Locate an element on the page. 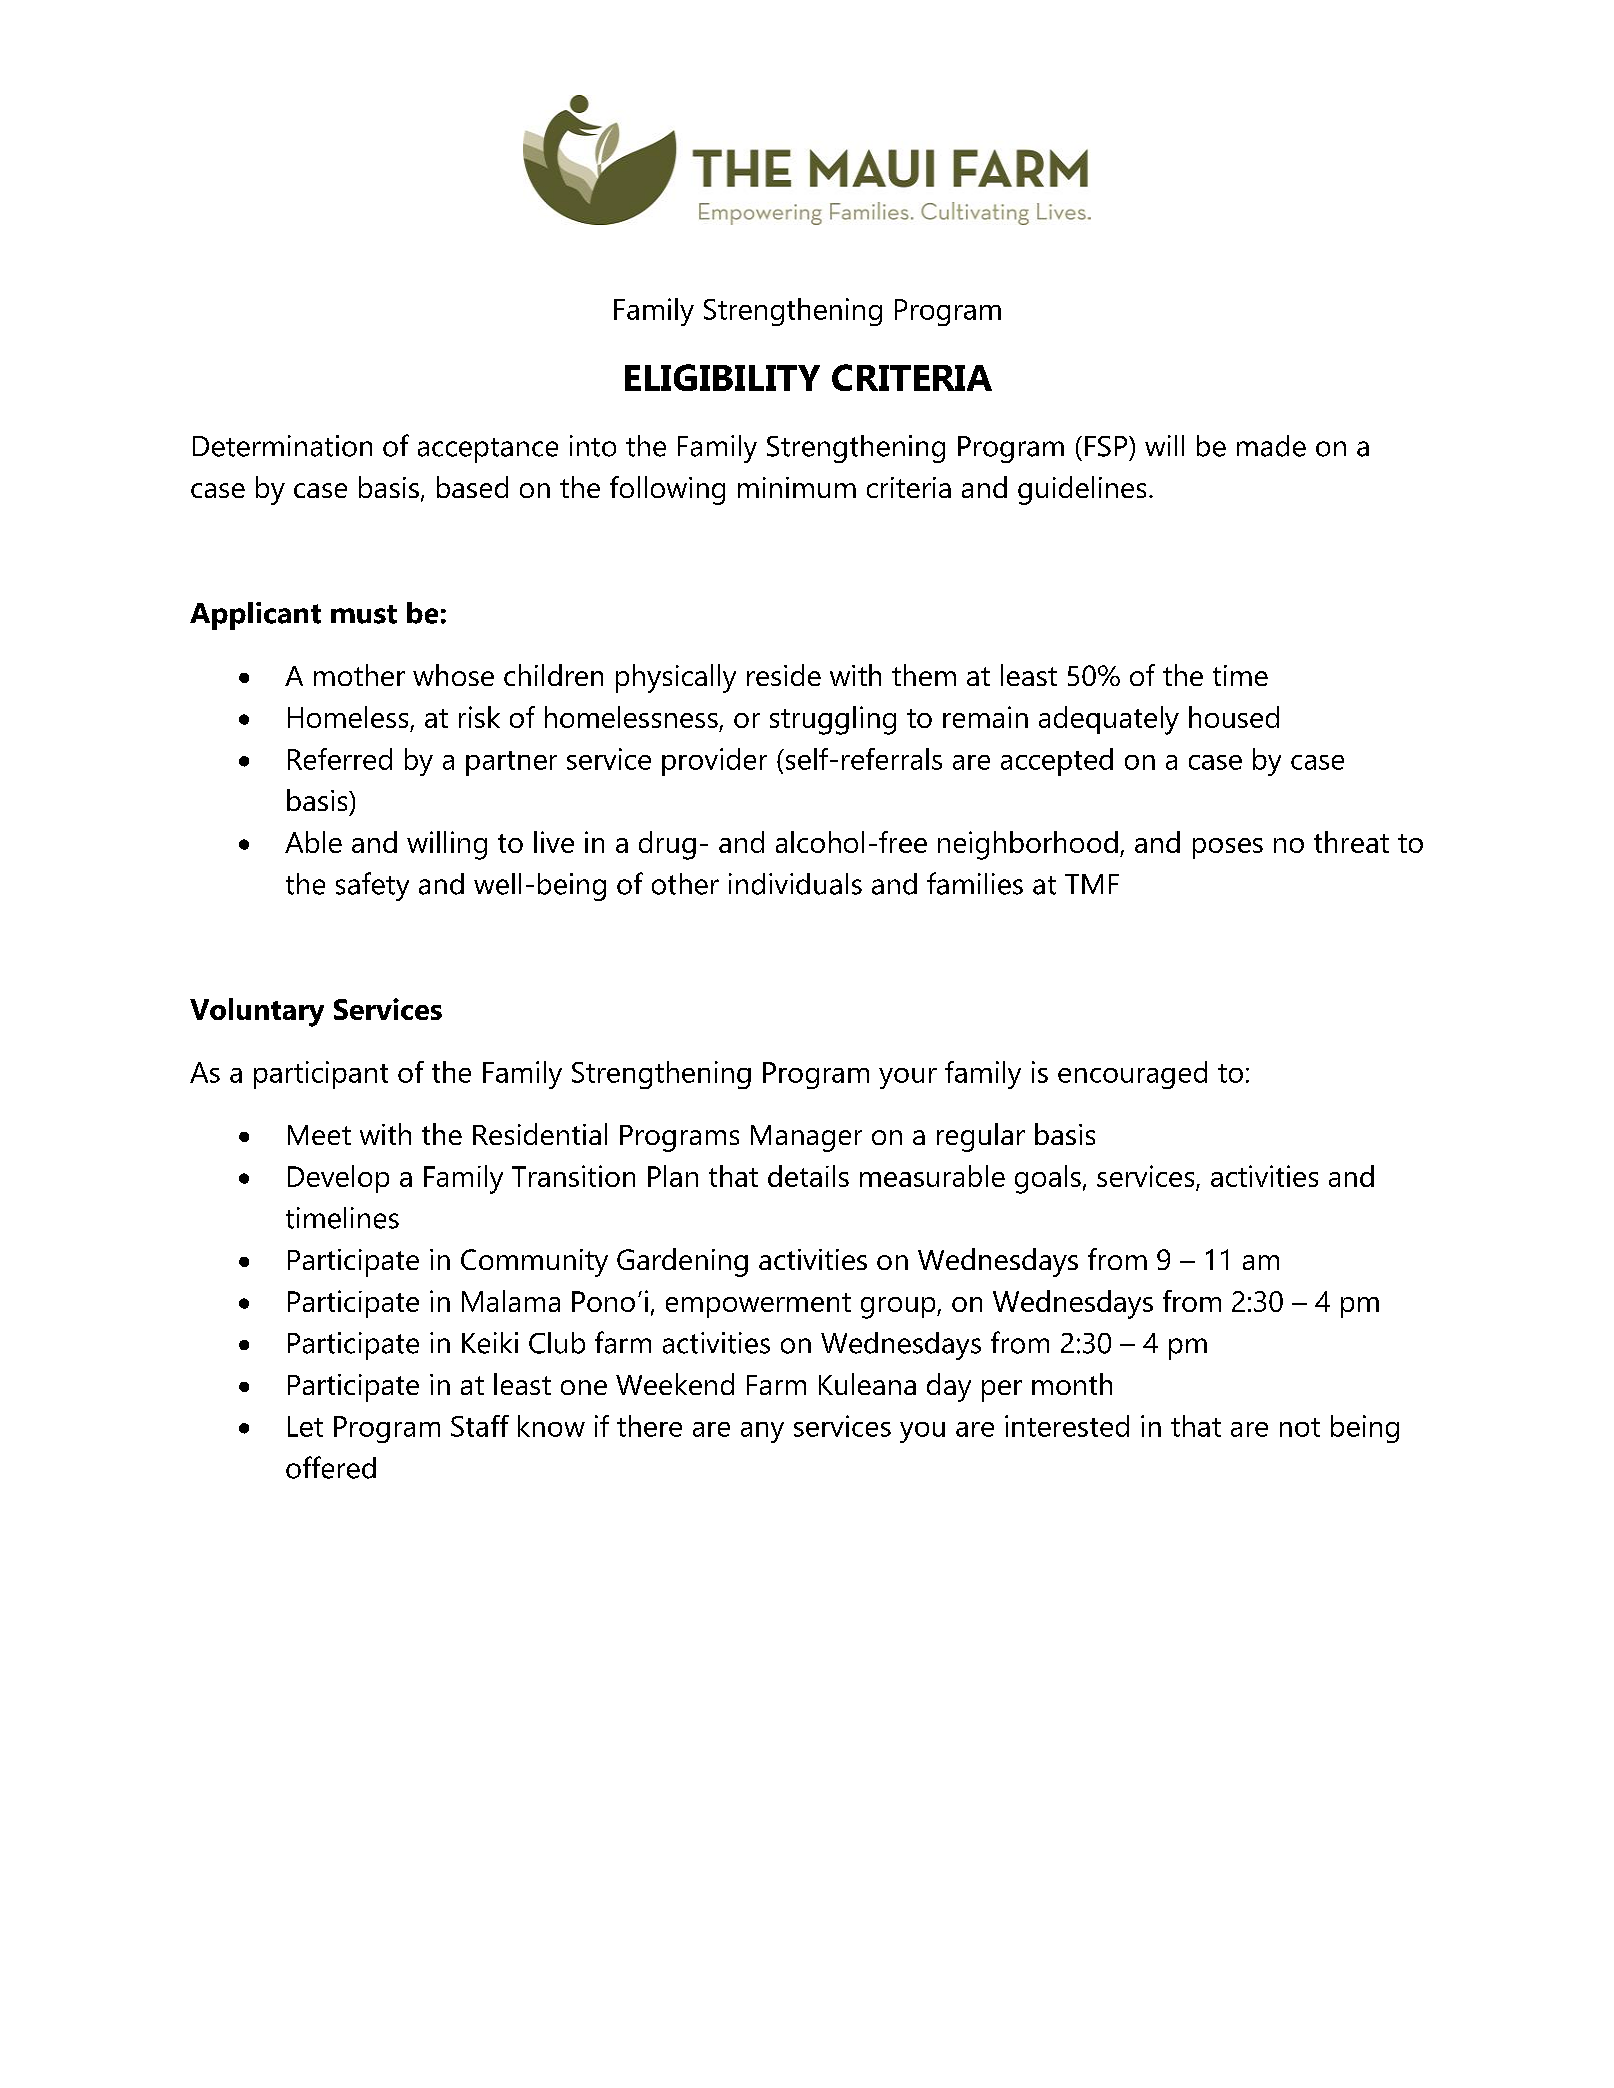  there is located at coordinates (649, 1426).
